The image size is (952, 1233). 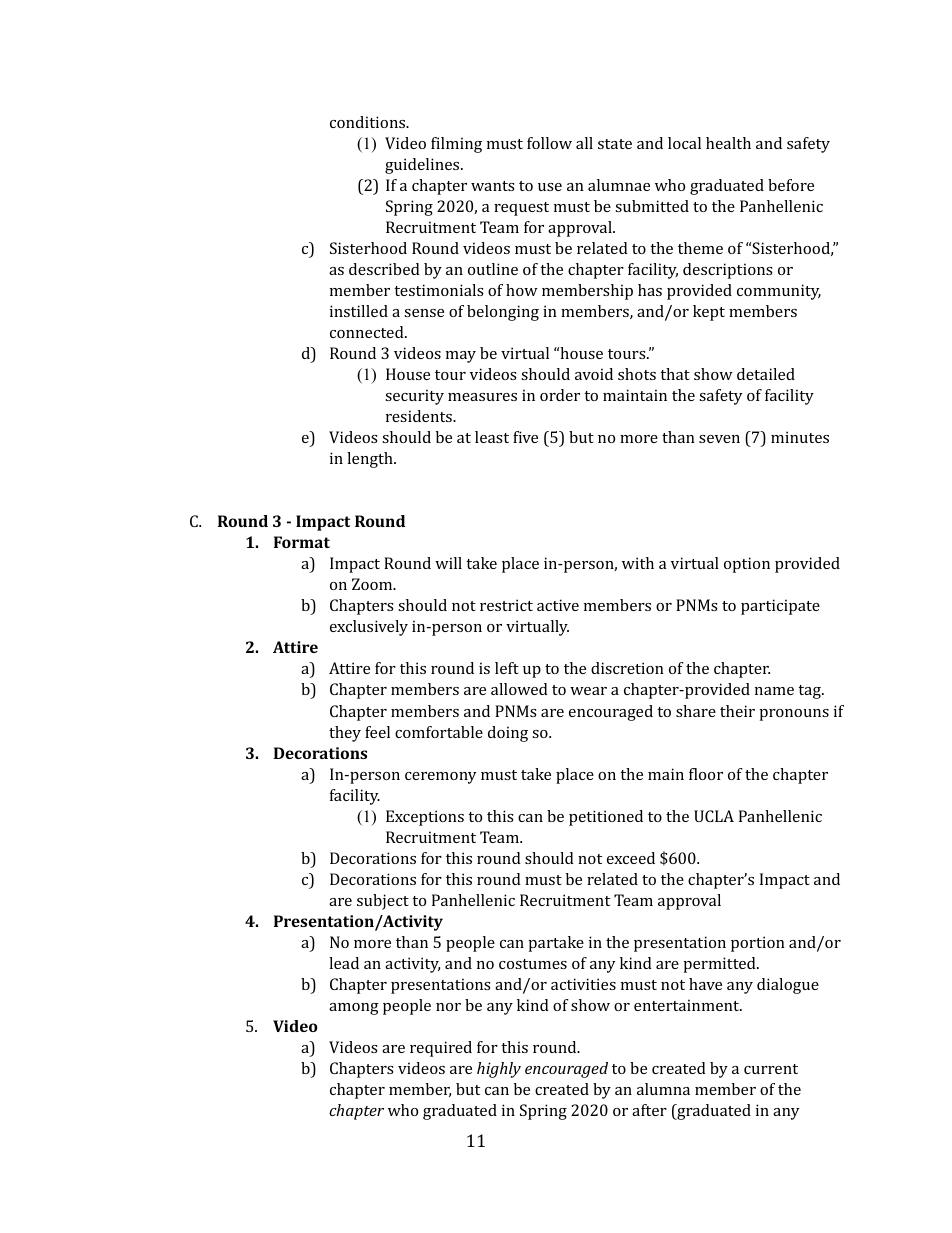 What do you see at coordinates (560, 395) in the document?
I see `order` at bounding box center [560, 395].
